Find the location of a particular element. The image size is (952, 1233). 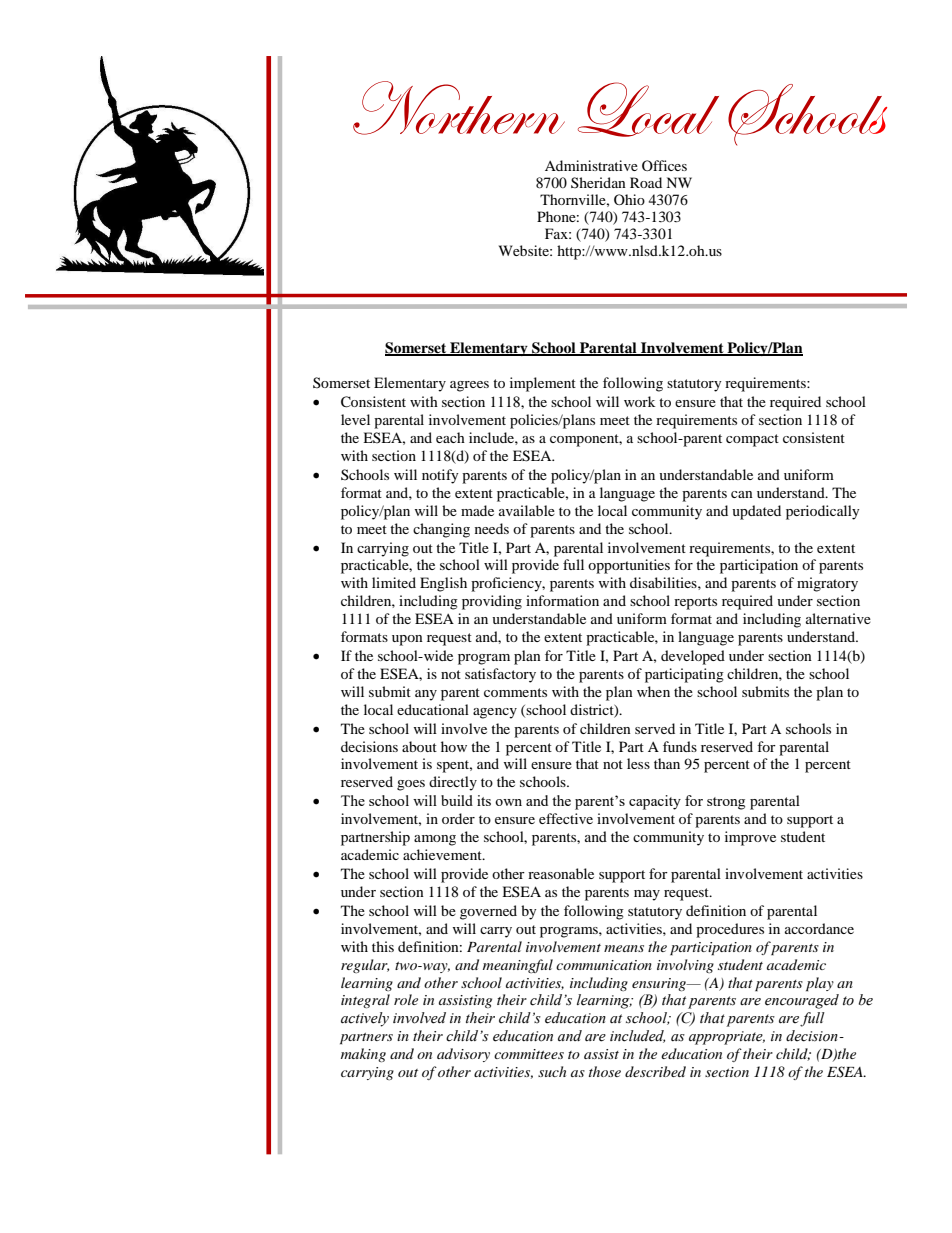

improve is located at coordinates (750, 838).
